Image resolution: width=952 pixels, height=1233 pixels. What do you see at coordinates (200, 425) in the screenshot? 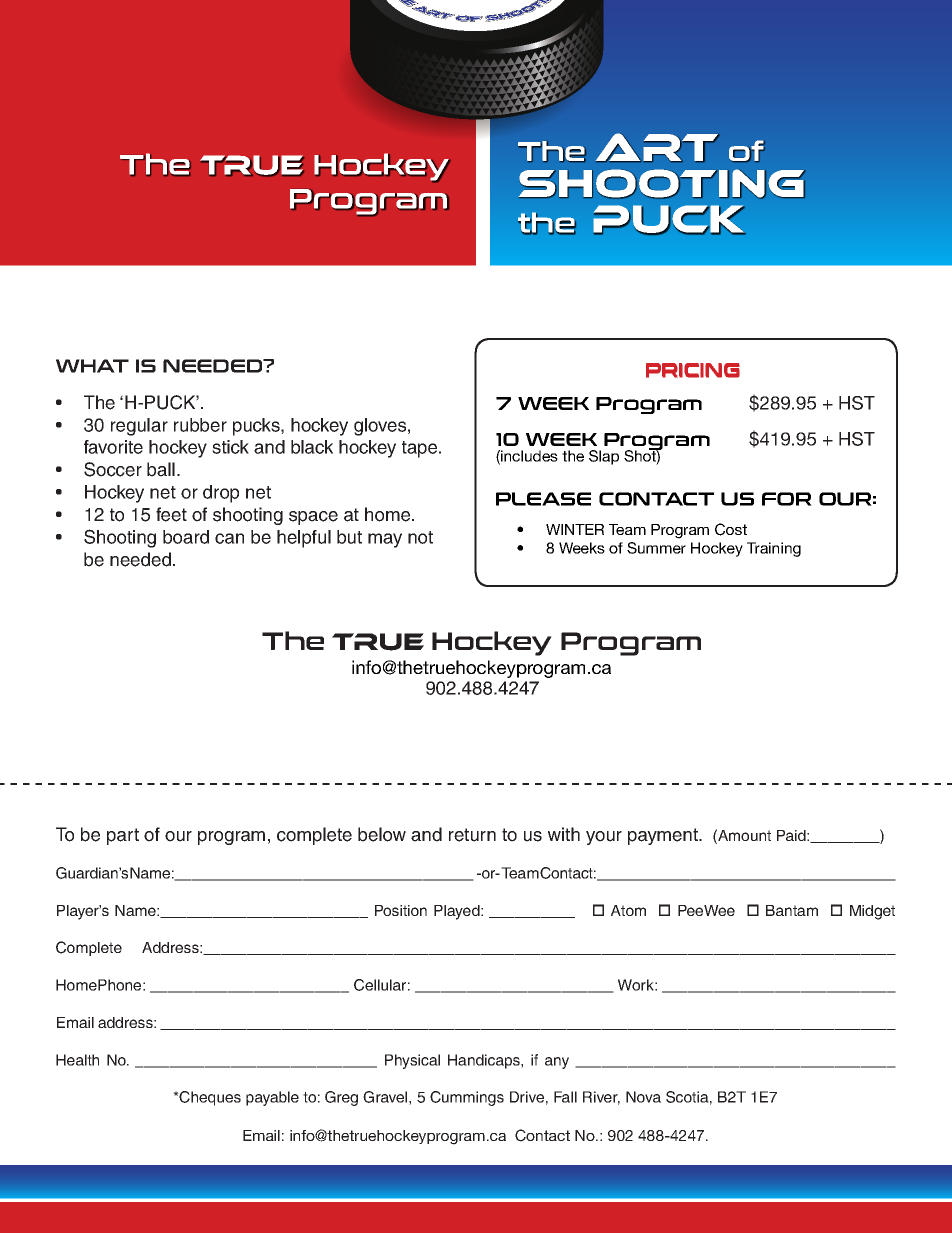
I see `rubber` at bounding box center [200, 425].
